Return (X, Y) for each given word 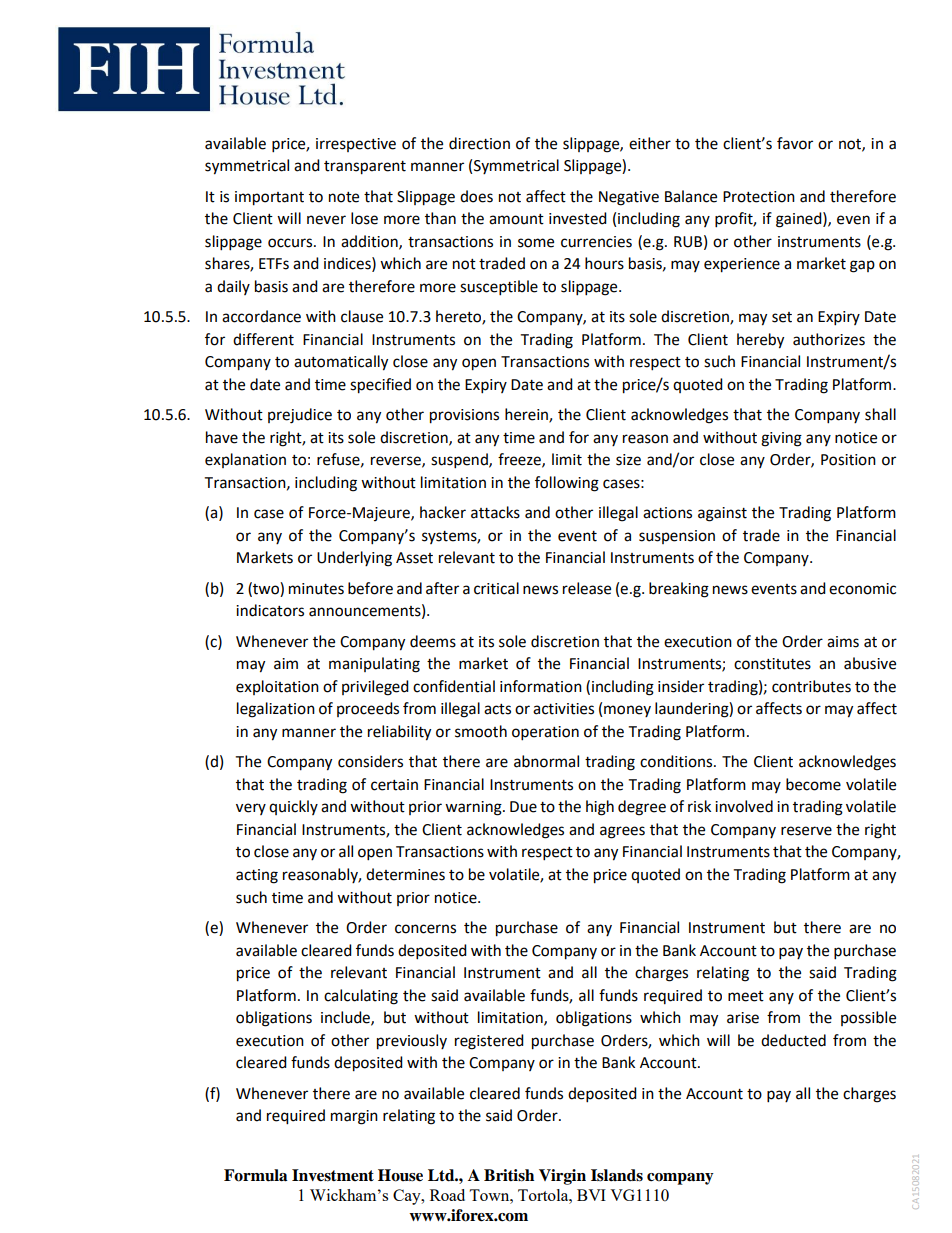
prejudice (300, 416)
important (269, 198)
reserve (806, 831)
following (567, 484)
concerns (425, 929)
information (541, 686)
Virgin (562, 1177)
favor (795, 143)
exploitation (277, 687)
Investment (333, 1175)
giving (781, 439)
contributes (811, 686)
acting (257, 876)
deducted (793, 1040)
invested (578, 218)
